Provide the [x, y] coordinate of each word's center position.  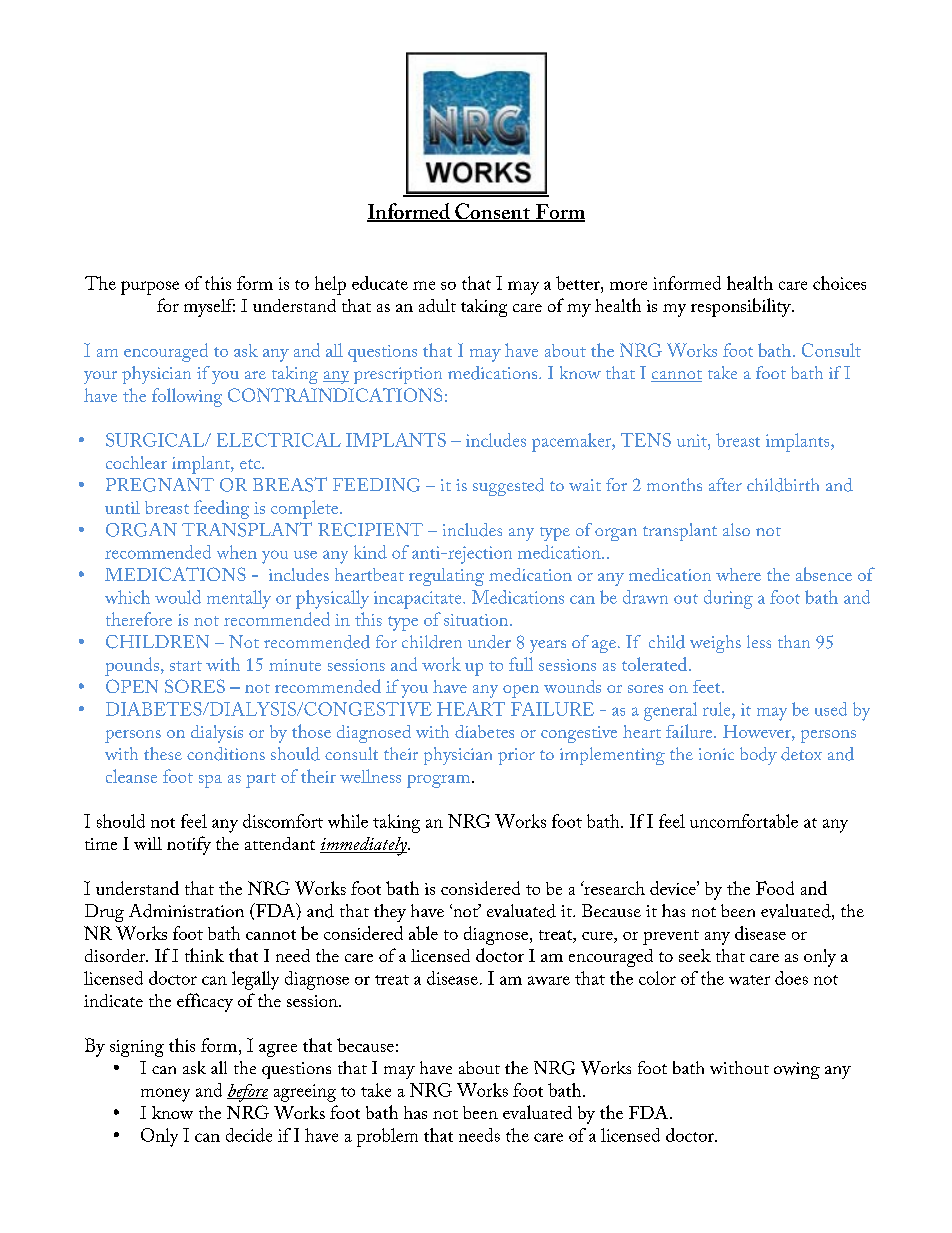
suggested [508, 487]
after [725, 484]
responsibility [742, 307]
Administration [186, 911]
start [186, 666]
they [390, 913]
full [521, 664]
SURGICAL [156, 440]
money [165, 1095]
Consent [492, 212]
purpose [150, 288]
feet [708, 686]
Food [775, 888]
